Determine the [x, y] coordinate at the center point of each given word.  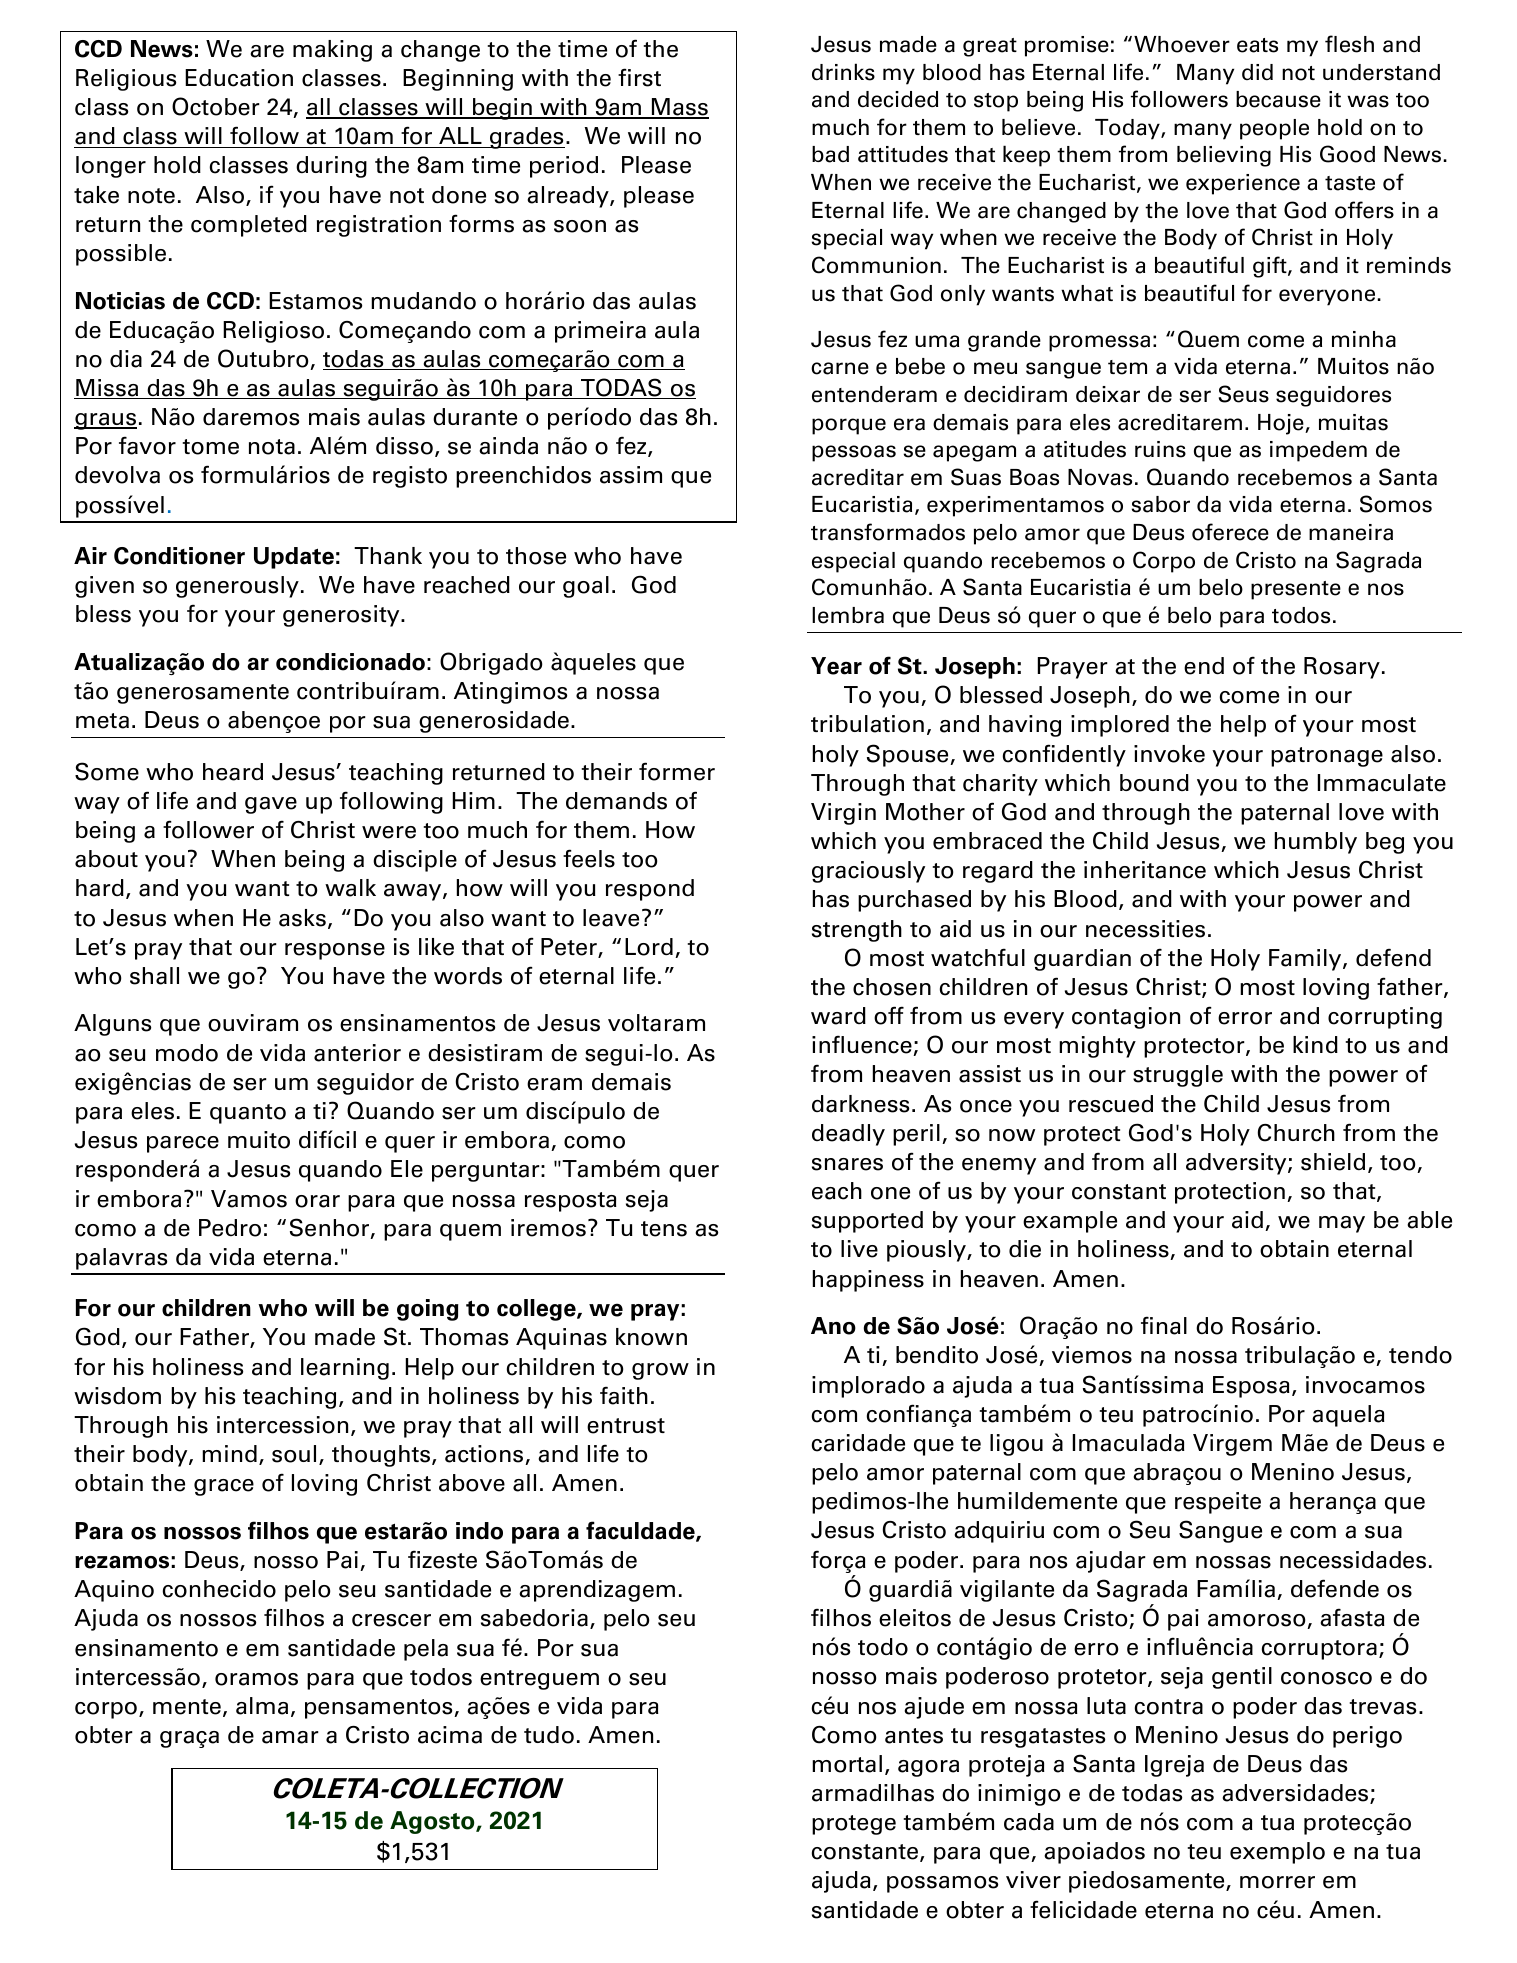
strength [857, 931]
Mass [679, 108]
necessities [1145, 929]
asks [302, 918]
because [1278, 99]
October [216, 106]
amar [290, 1737]
